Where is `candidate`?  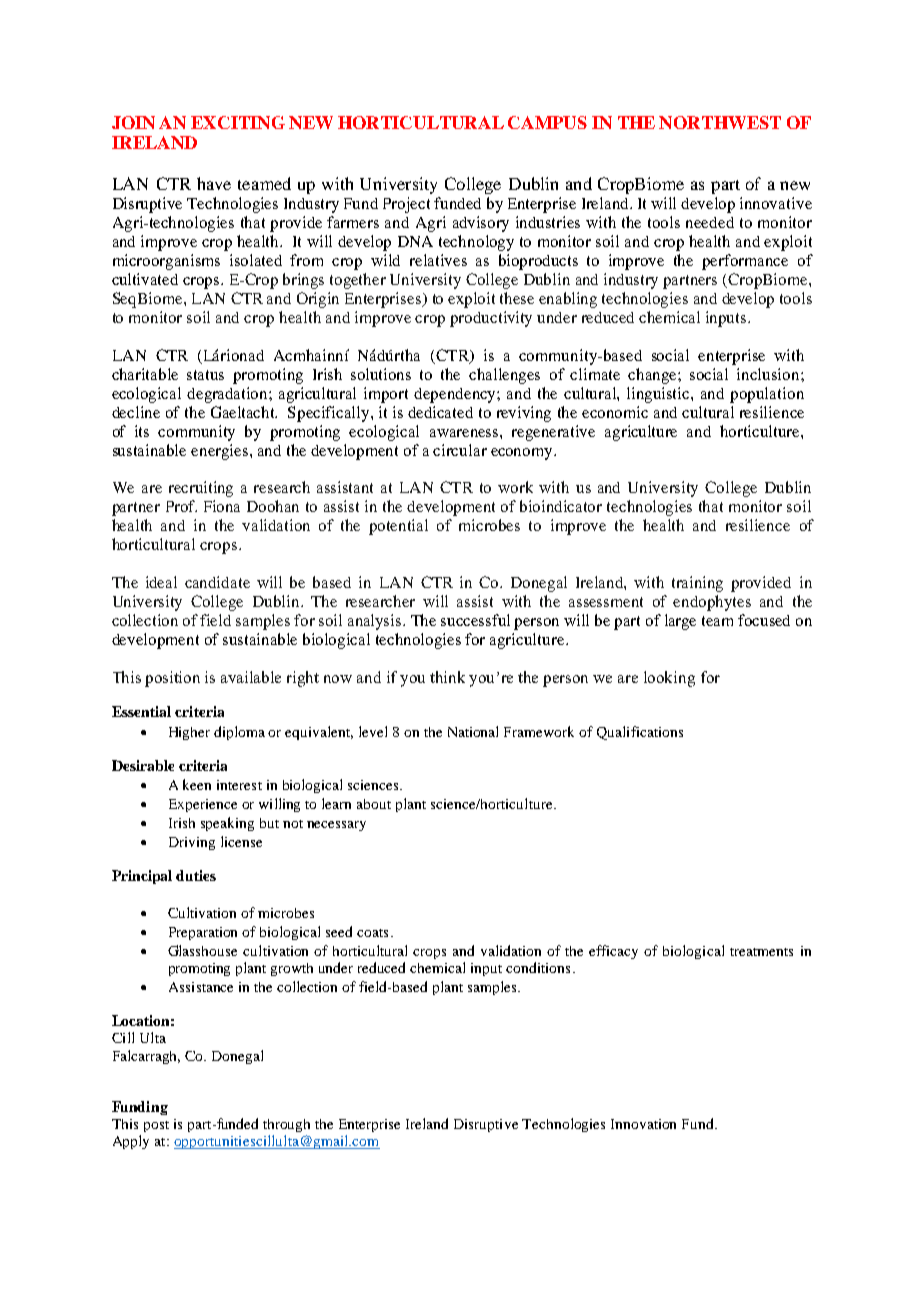
candidate is located at coordinates (217, 582).
